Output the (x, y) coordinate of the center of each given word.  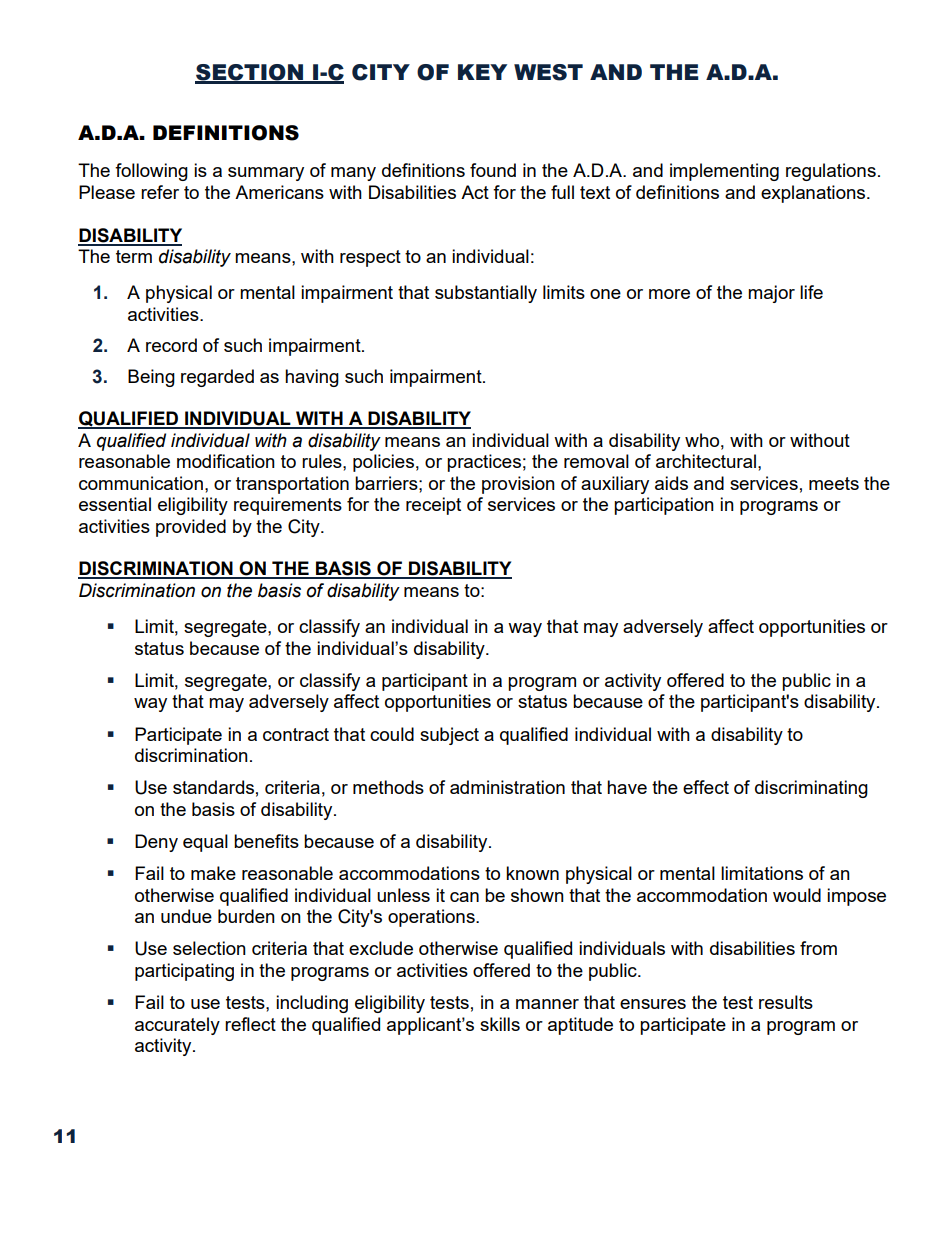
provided (191, 528)
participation (664, 506)
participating (184, 972)
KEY (482, 72)
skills (500, 1024)
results (786, 1002)
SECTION (250, 73)
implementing (724, 172)
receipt (433, 506)
